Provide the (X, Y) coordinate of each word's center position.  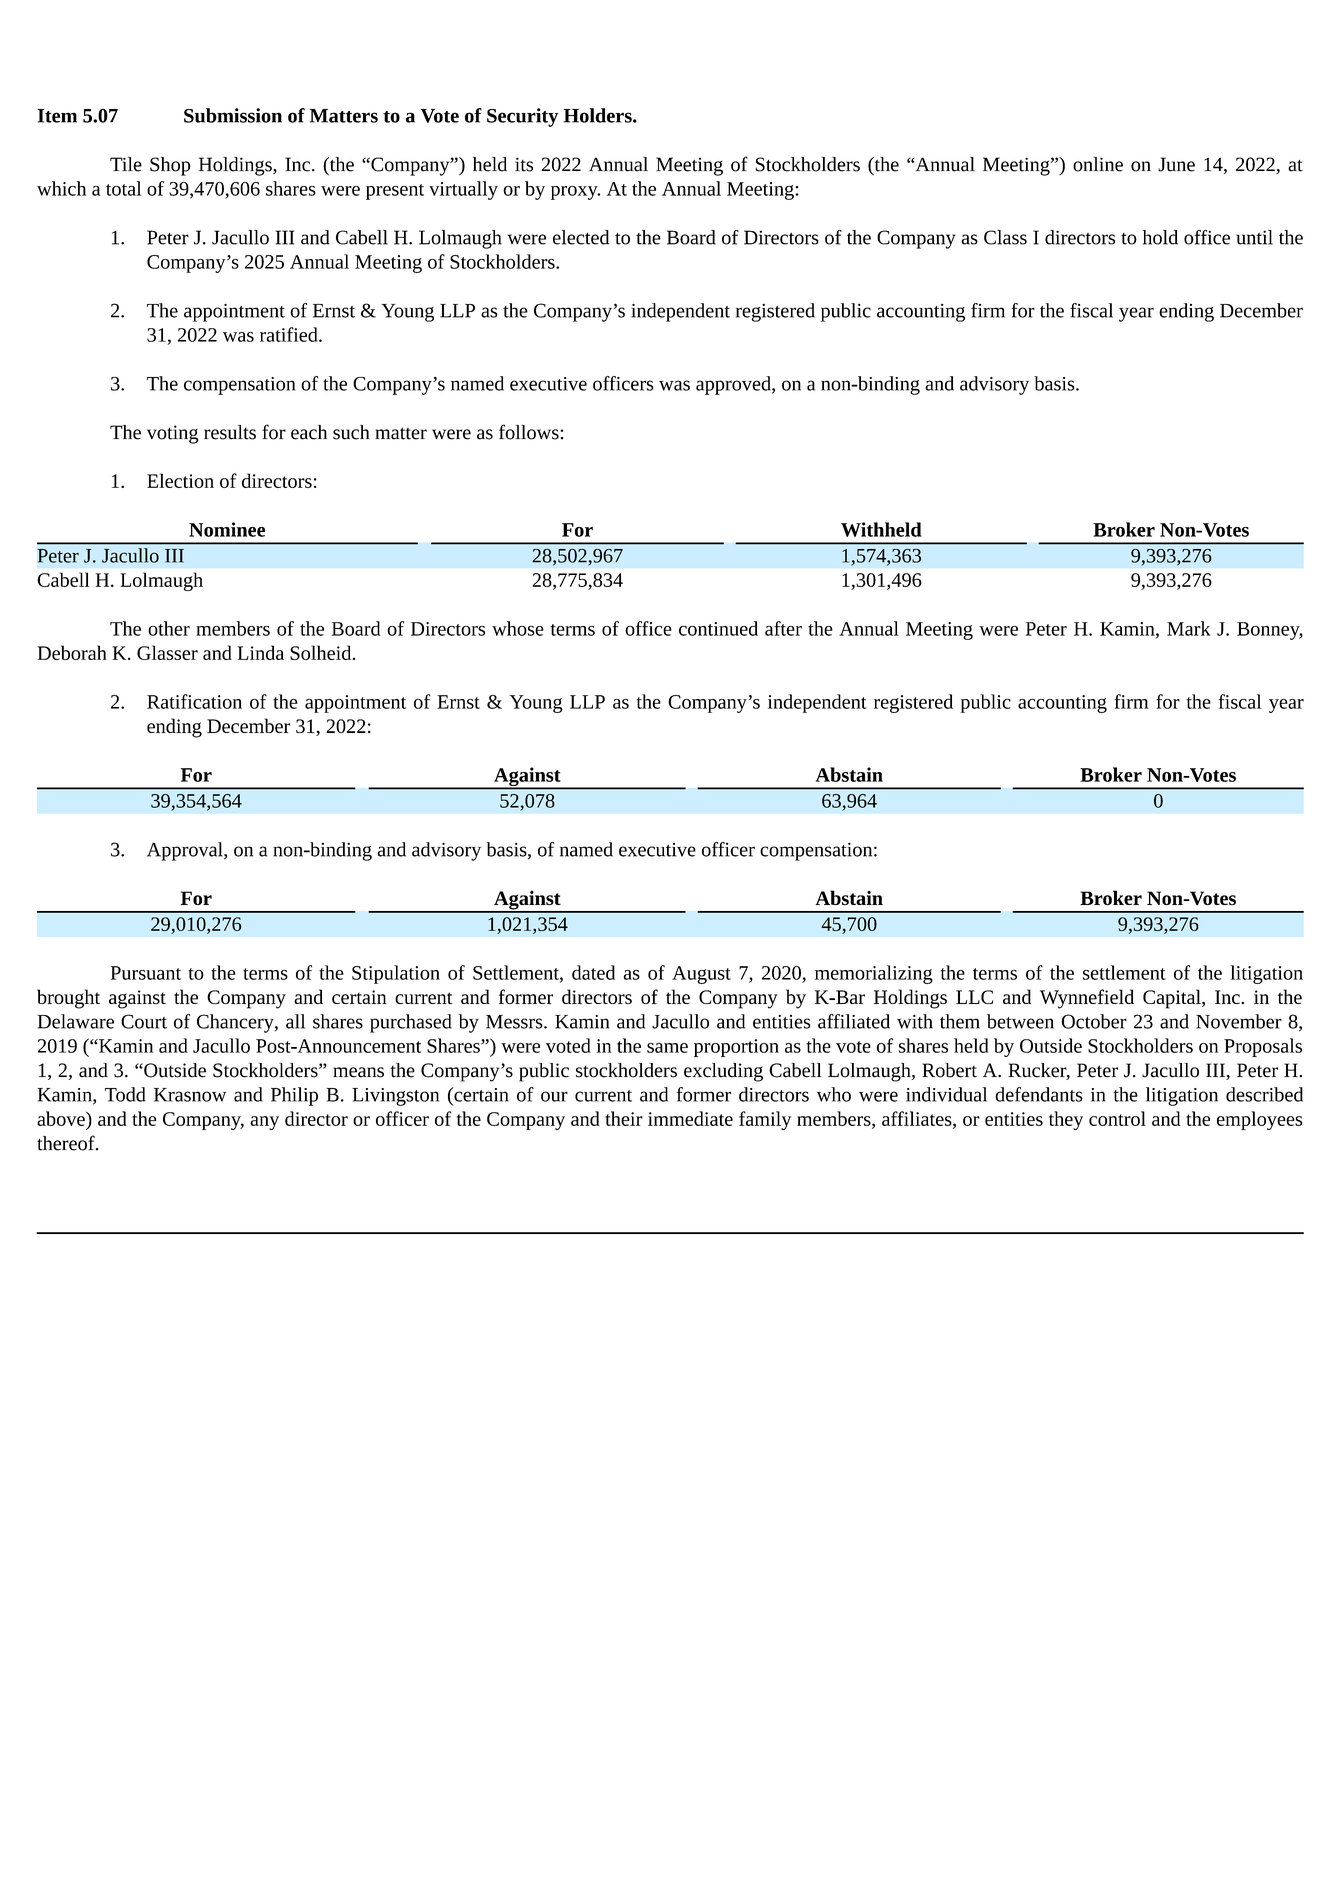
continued (718, 628)
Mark (1189, 628)
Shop (170, 166)
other (169, 628)
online (1098, 164)
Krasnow (190, 1095)
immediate (690, 1118)
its (524, 164)
